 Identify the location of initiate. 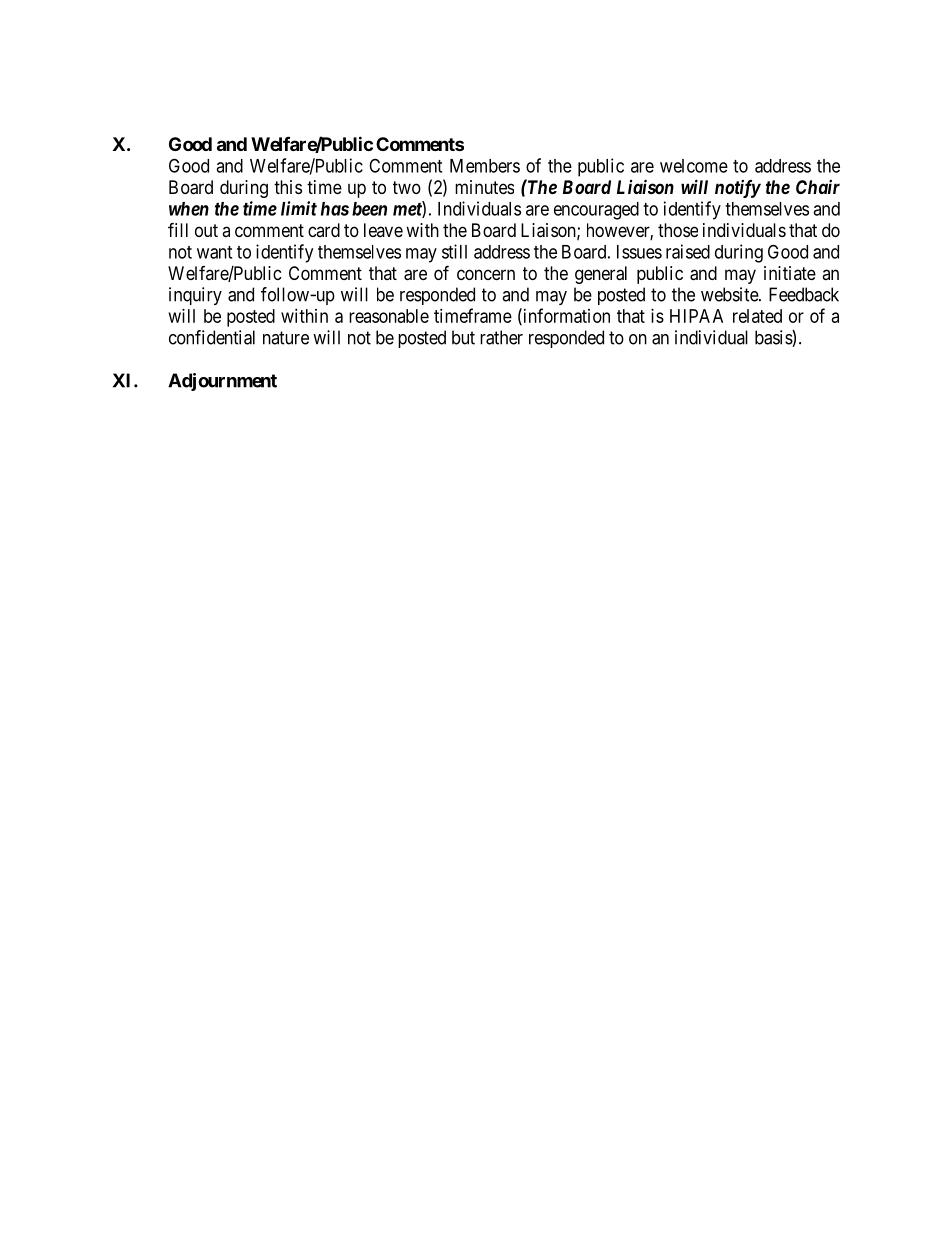
(790, 273).
